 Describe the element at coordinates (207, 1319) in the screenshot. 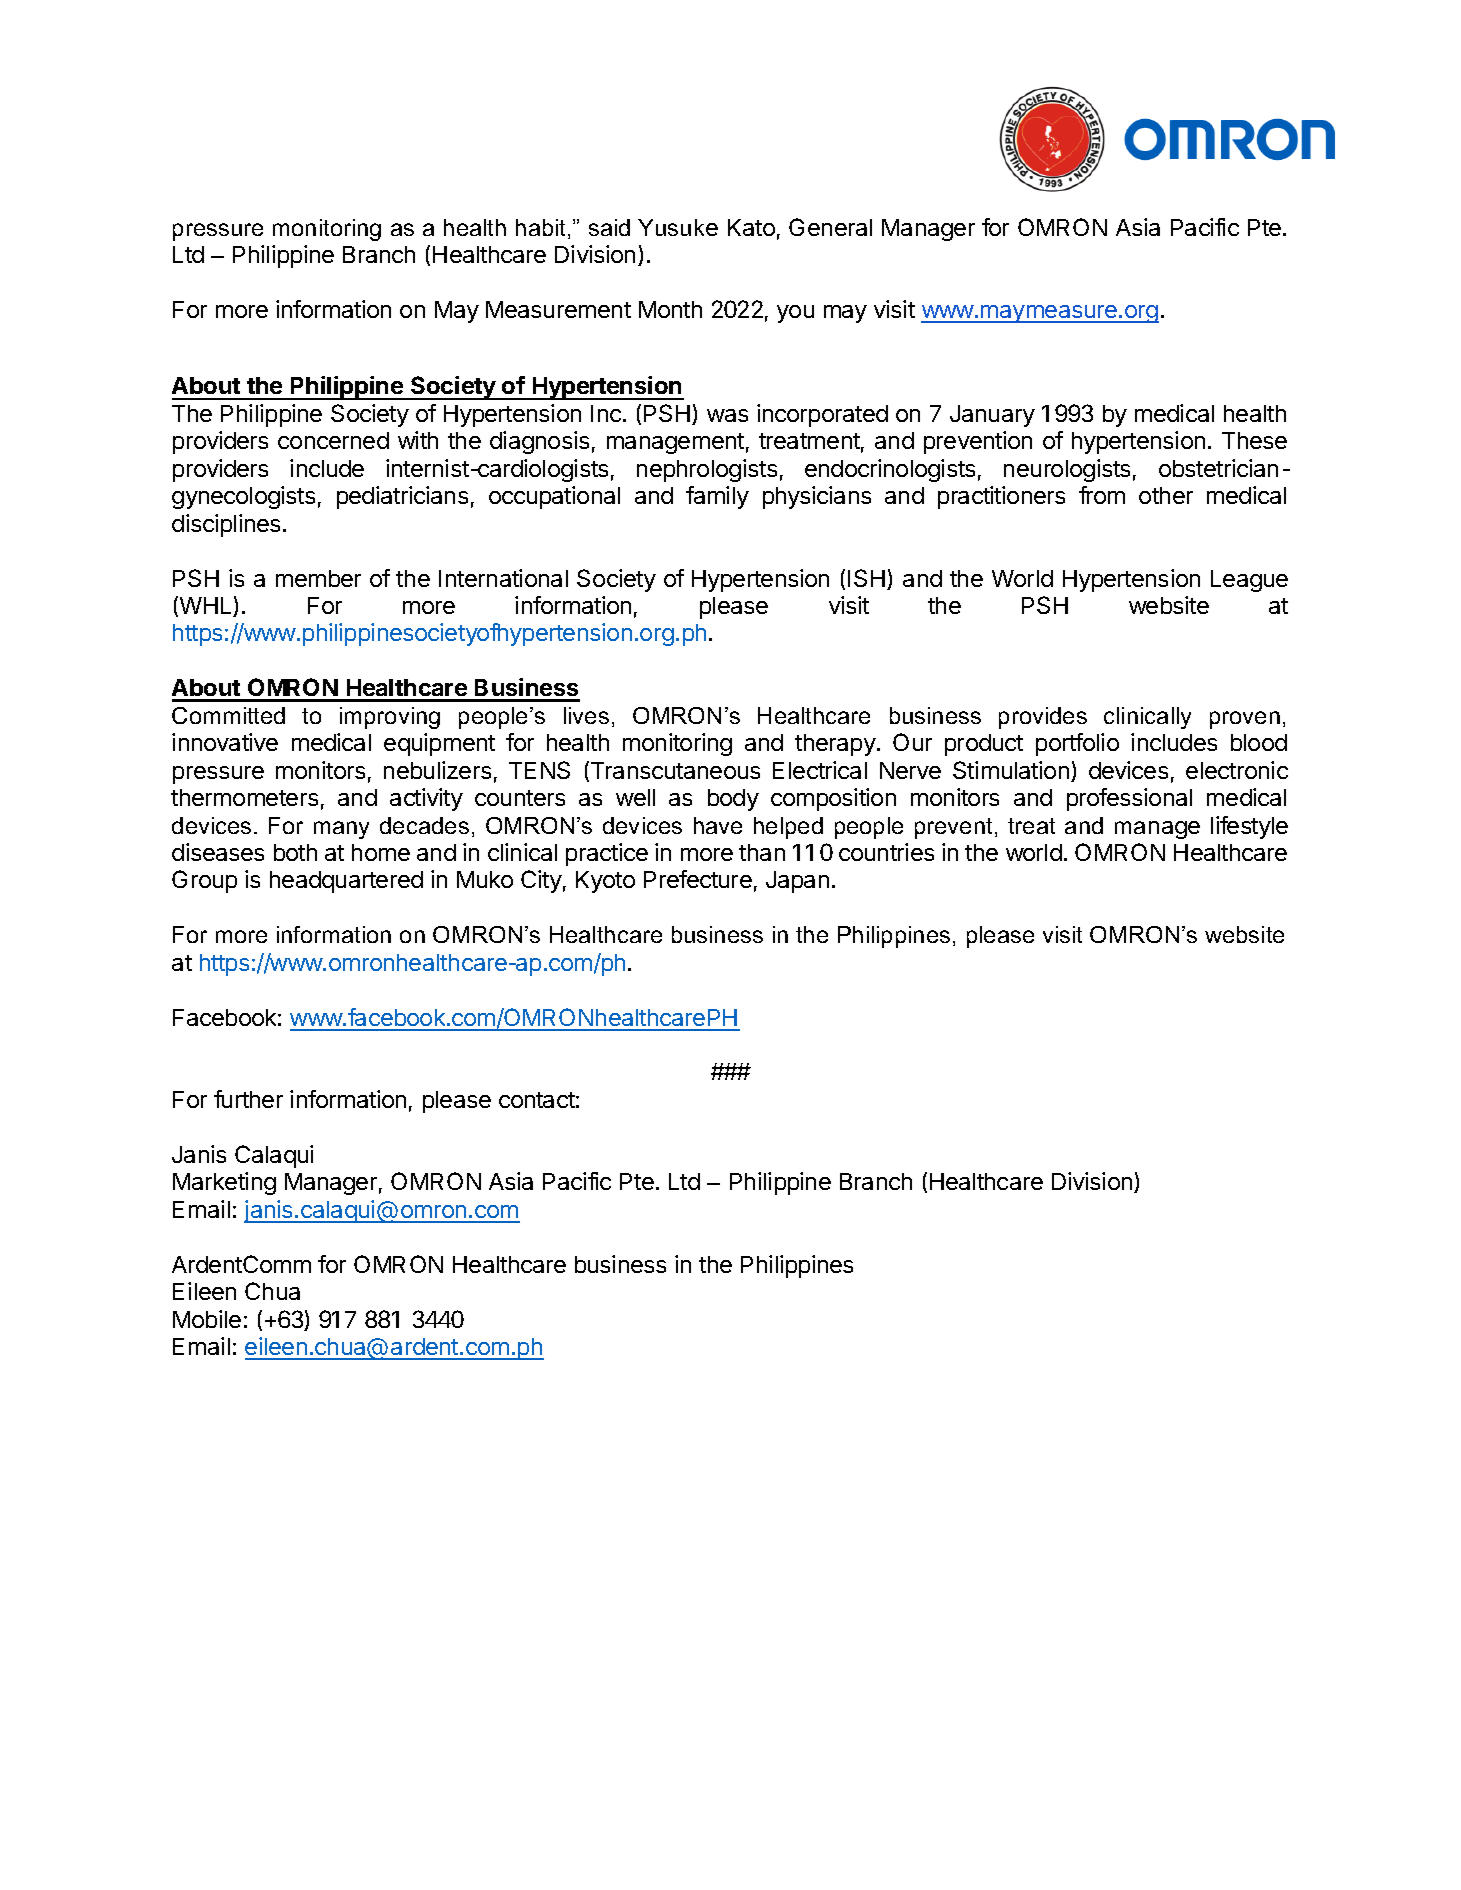

I see `Mobile` at that location.
